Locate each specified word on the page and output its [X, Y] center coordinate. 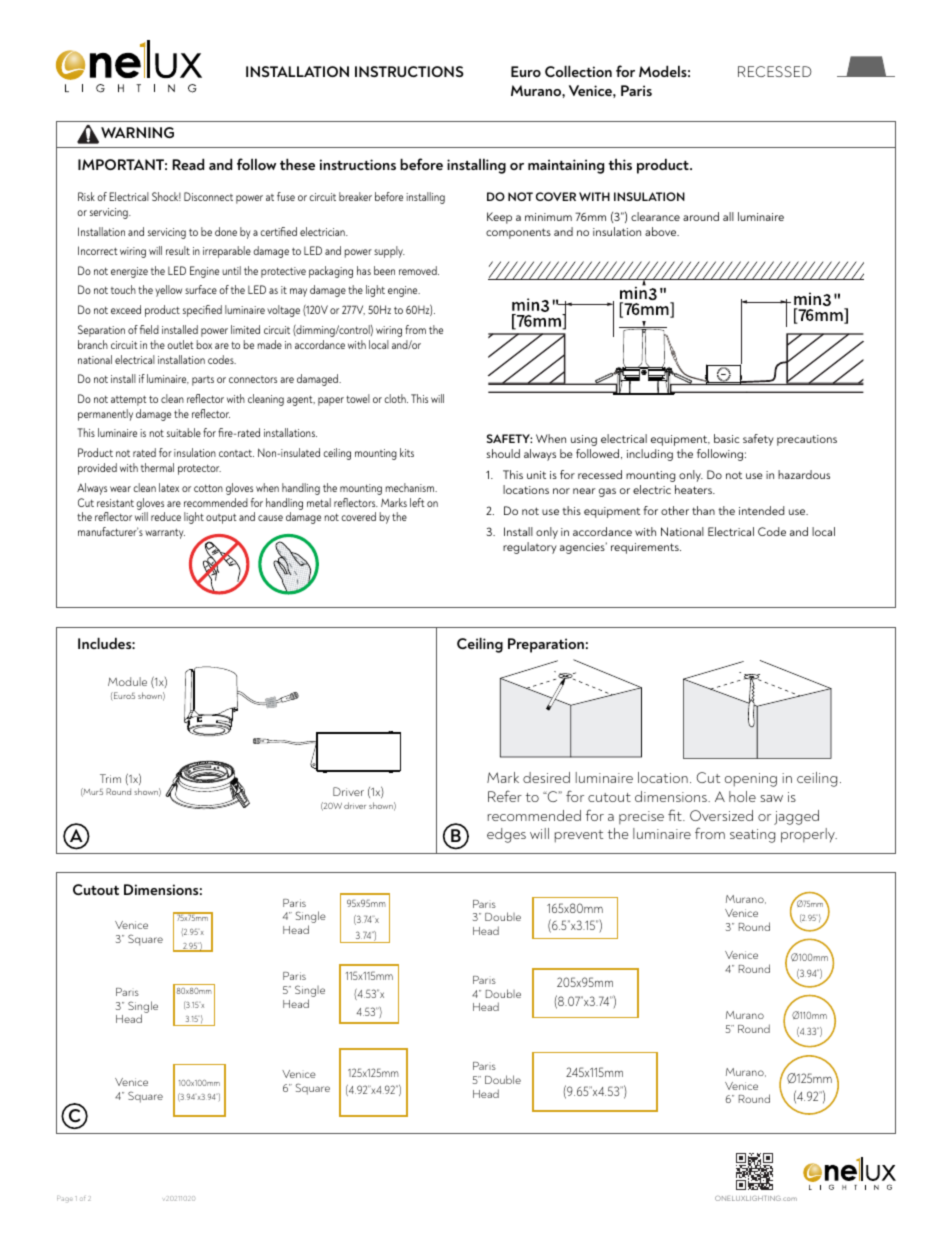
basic [726, 438]
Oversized [721, 815]
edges [506, 835]
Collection [578, 71]
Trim [110, 778]
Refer [505, 796]
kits [407, 452]
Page [64, 1199]
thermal [157, 467]
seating [752, 836]
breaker [355, 196]
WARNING [137, 132]
